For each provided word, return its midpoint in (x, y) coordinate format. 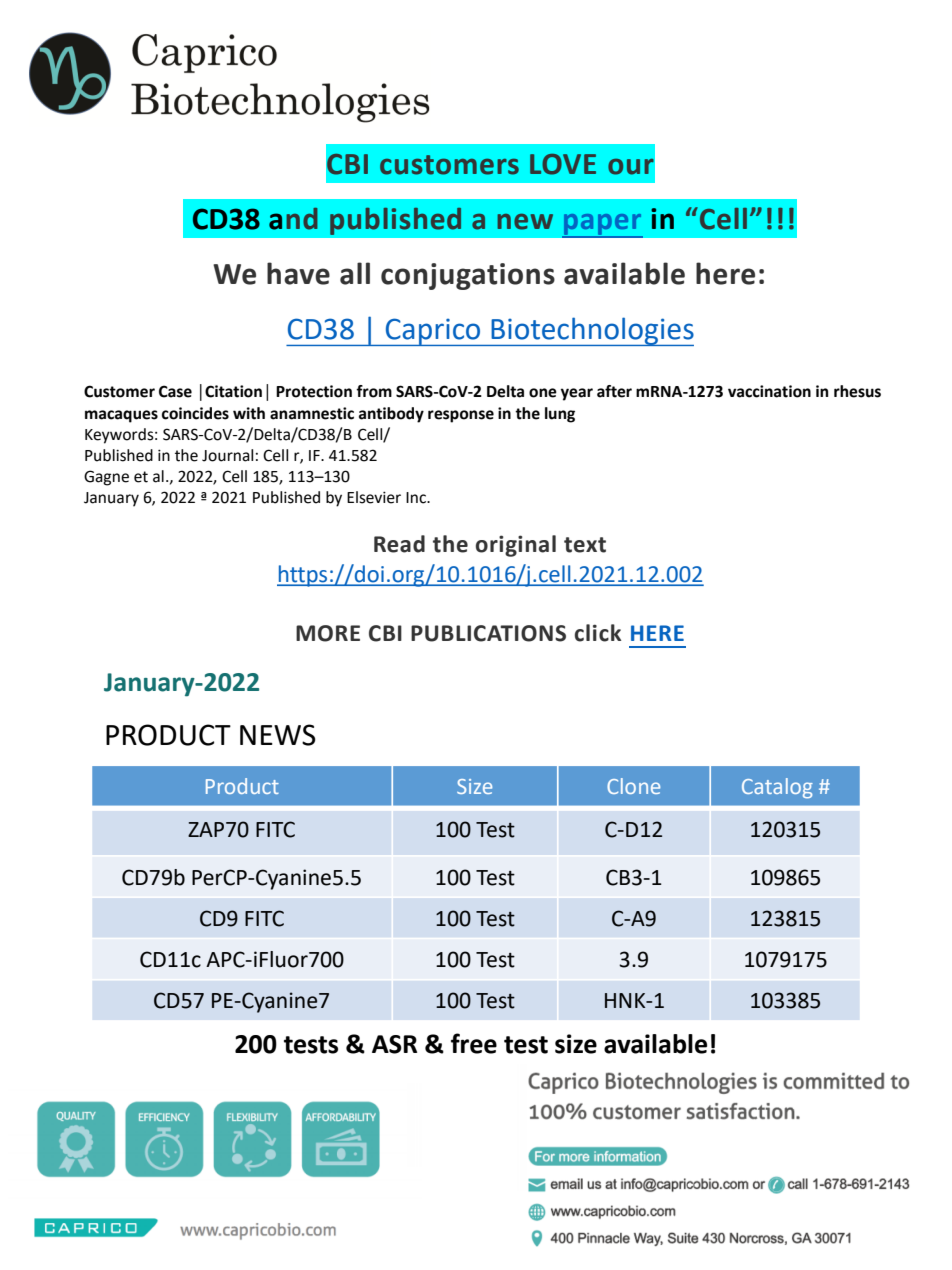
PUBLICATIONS (488, 633)
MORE (328, 633)
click (598, 633)
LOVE (563, 164)
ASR (394, 1044)
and (293, 219)
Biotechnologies (591, 331)
